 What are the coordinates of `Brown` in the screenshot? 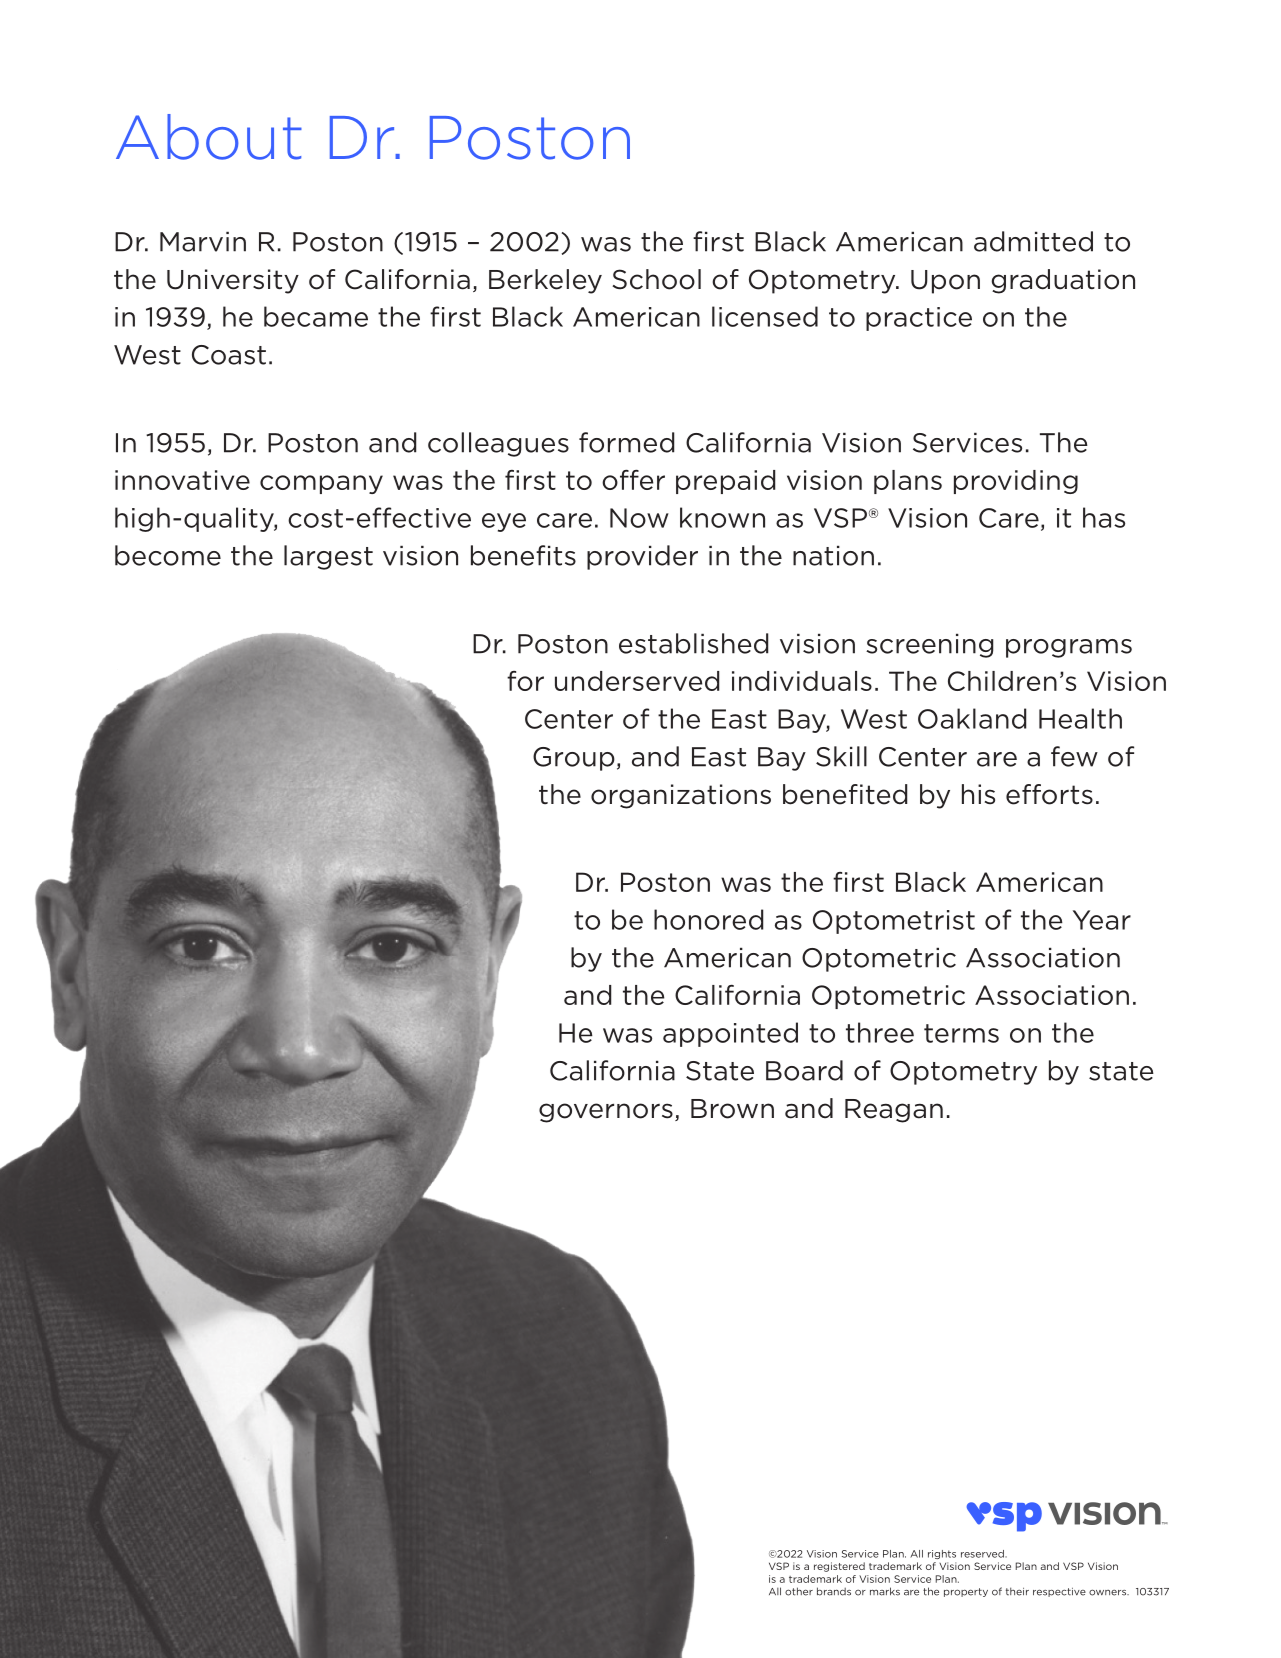 It's located at (732, 1109).
